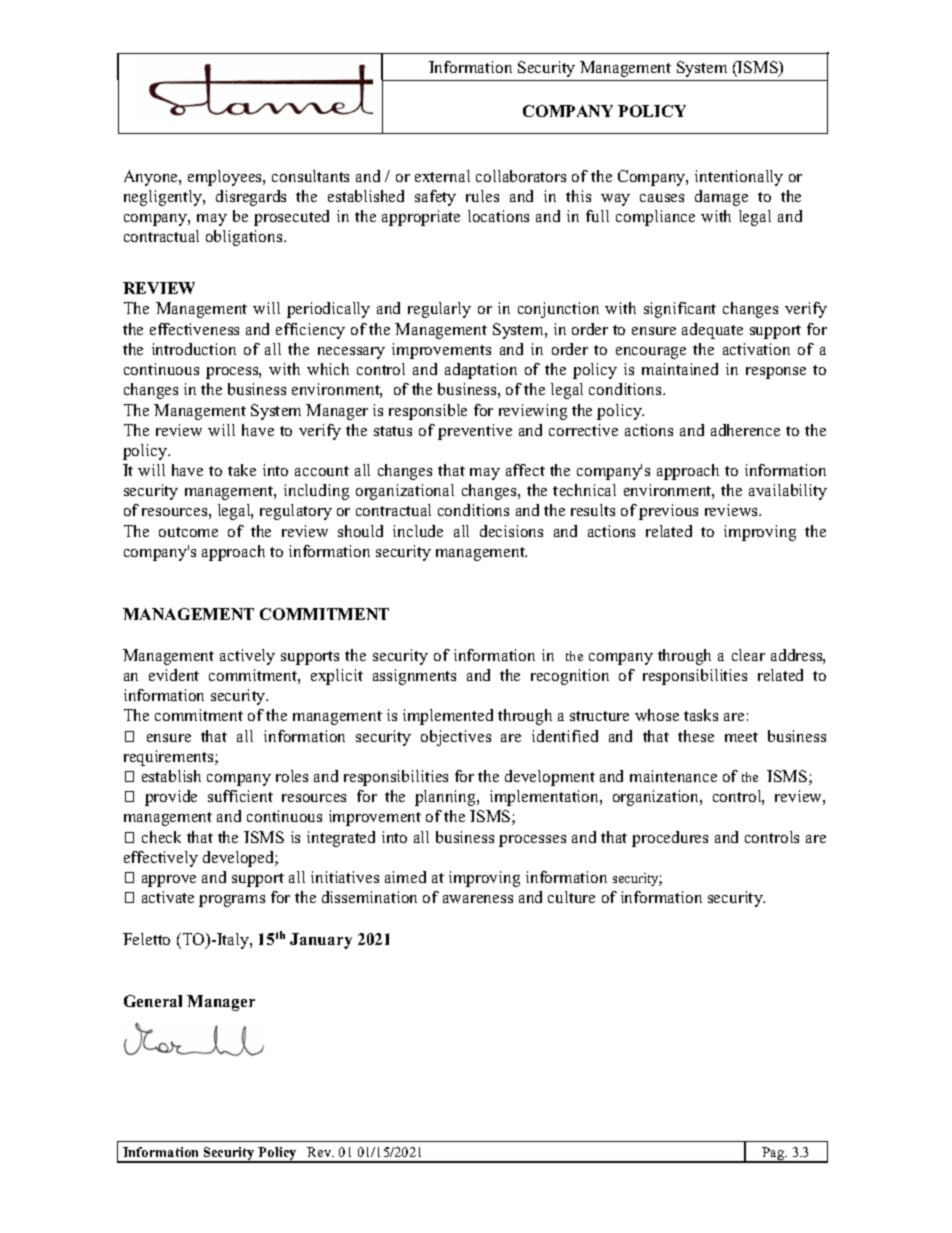  What do you see at coordinates (511, 531) in the page?
I see `decisions` at bounding box center [511, 531].
